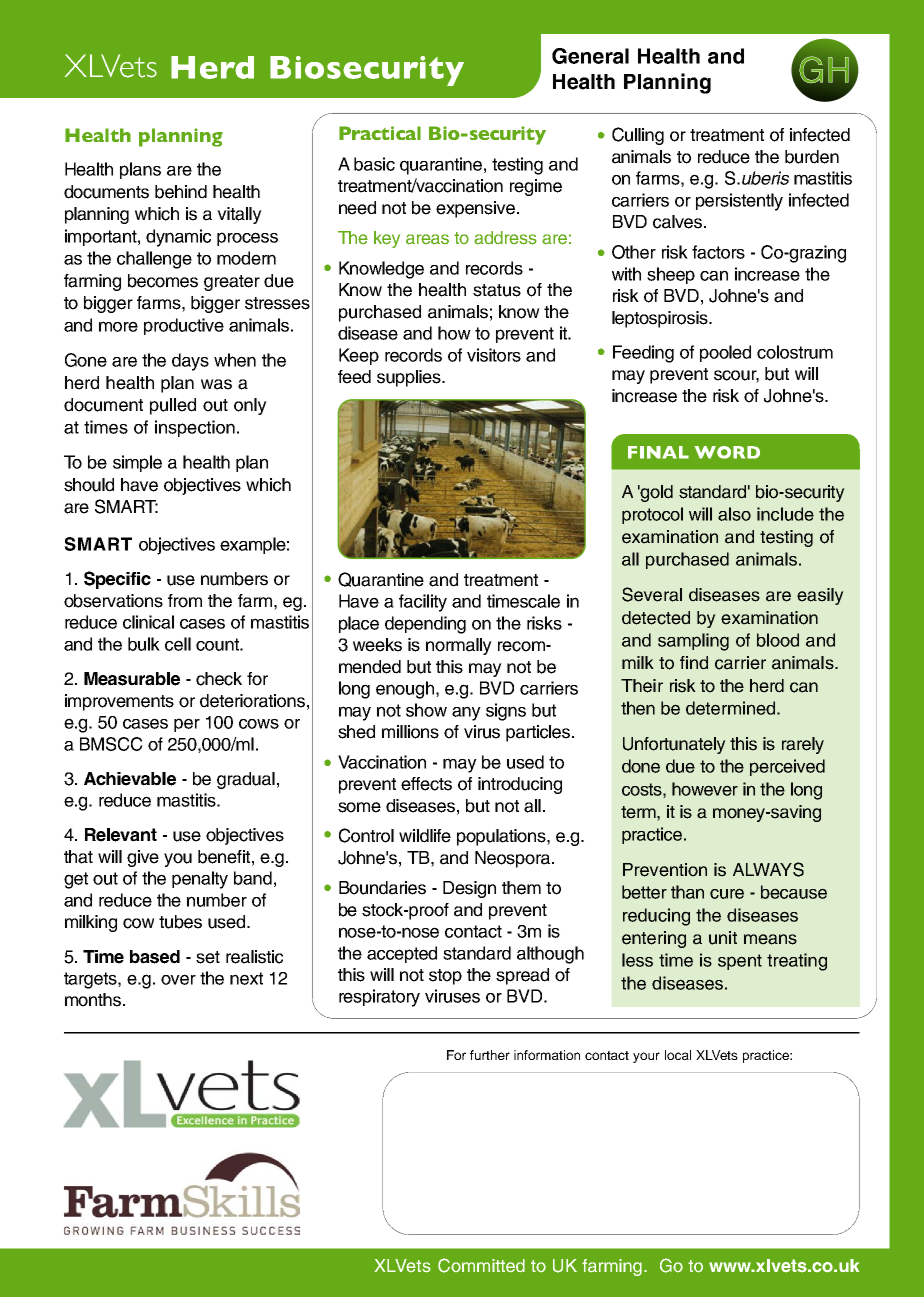  What do you see at coordinates (94, 1000) in the document?
I see `months` at bounding box center [94, 1000].
